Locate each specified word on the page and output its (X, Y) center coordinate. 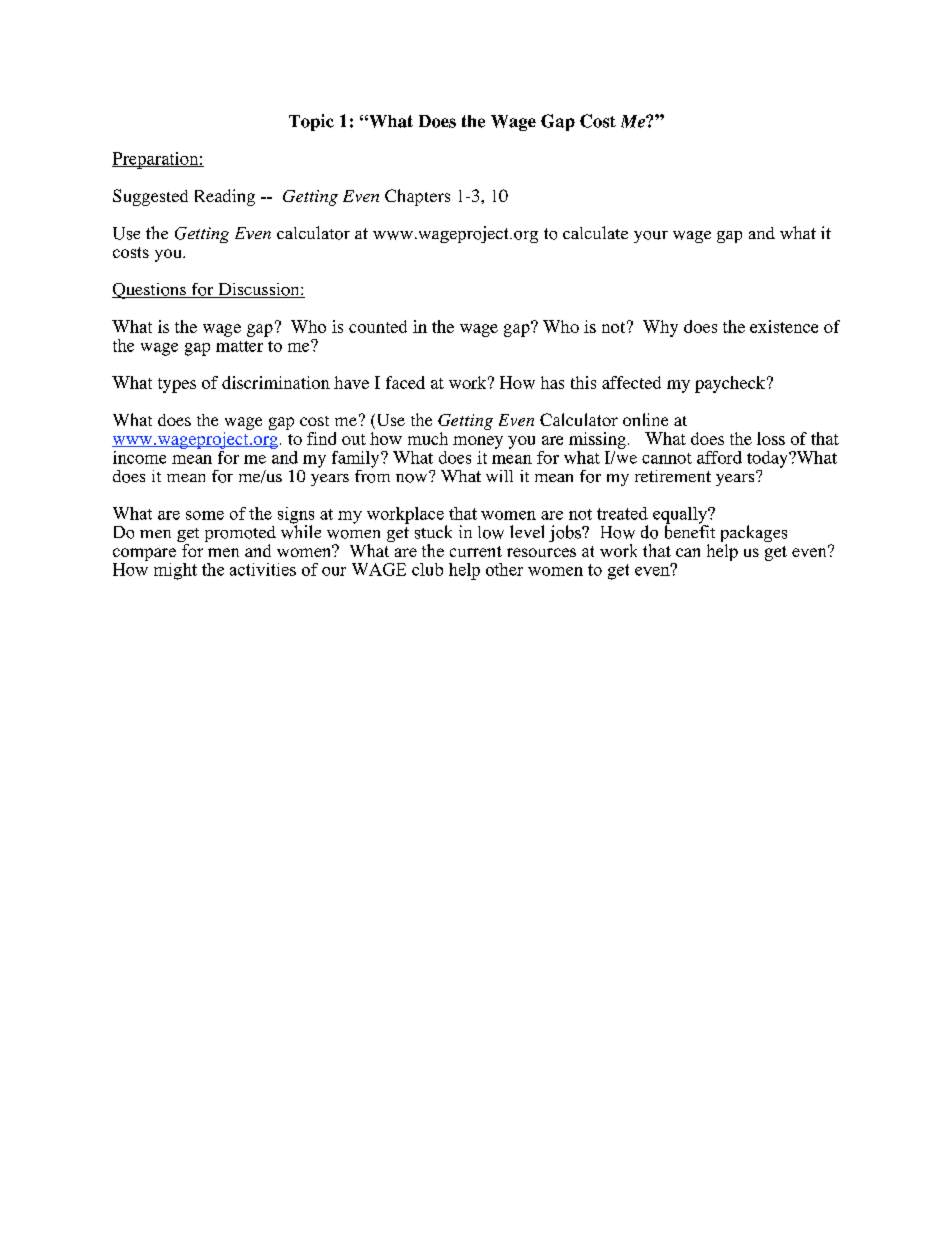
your (651, 237)
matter (239, 346)
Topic (311, 122)
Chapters (417, 197)
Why (660, 328)
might (175, 571)
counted (378, 326)
